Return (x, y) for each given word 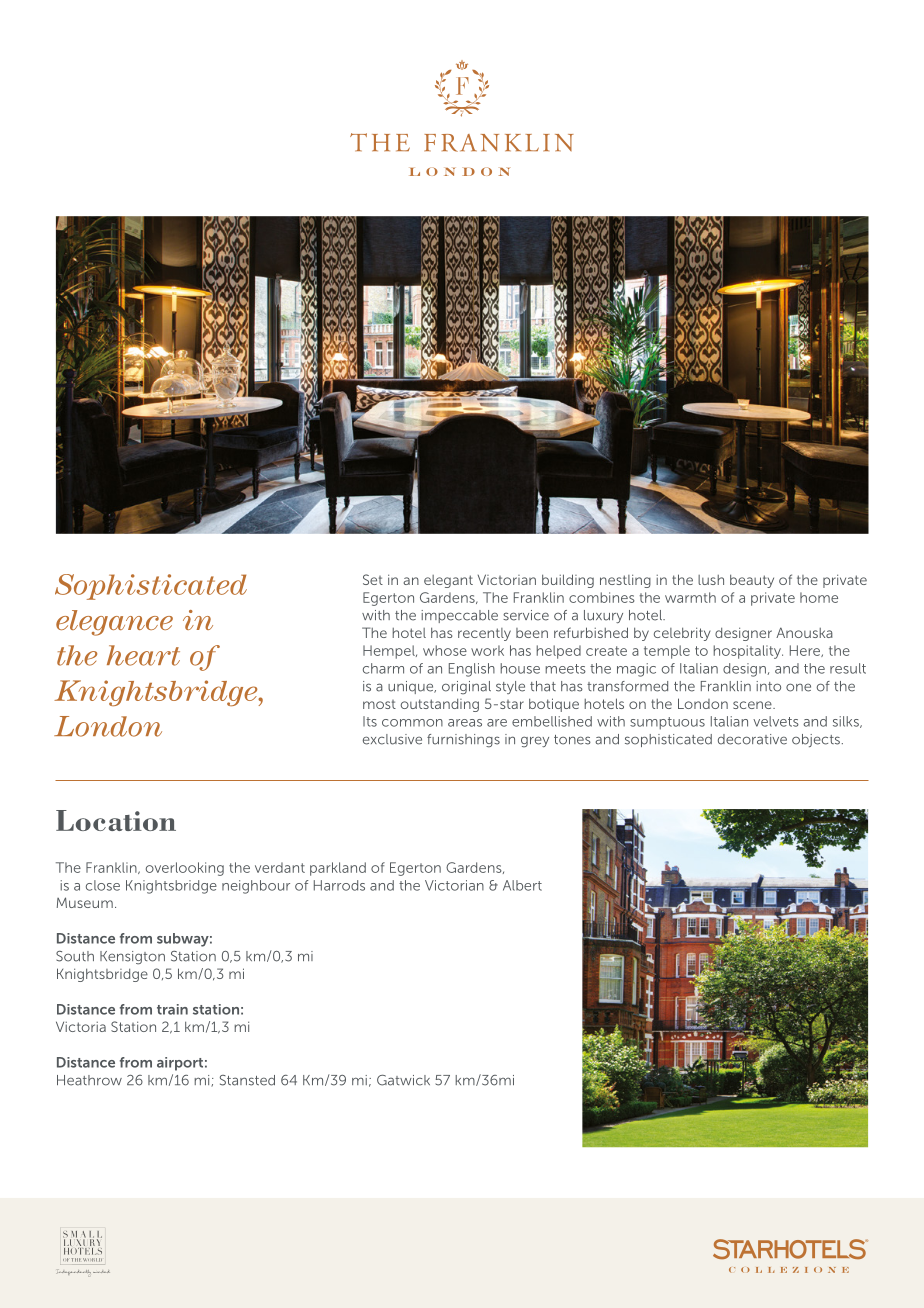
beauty (752, 581)
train (172, 1009)
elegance (114, 623)
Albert (522, 885)
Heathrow (89, 1080)
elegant (448, 581)
